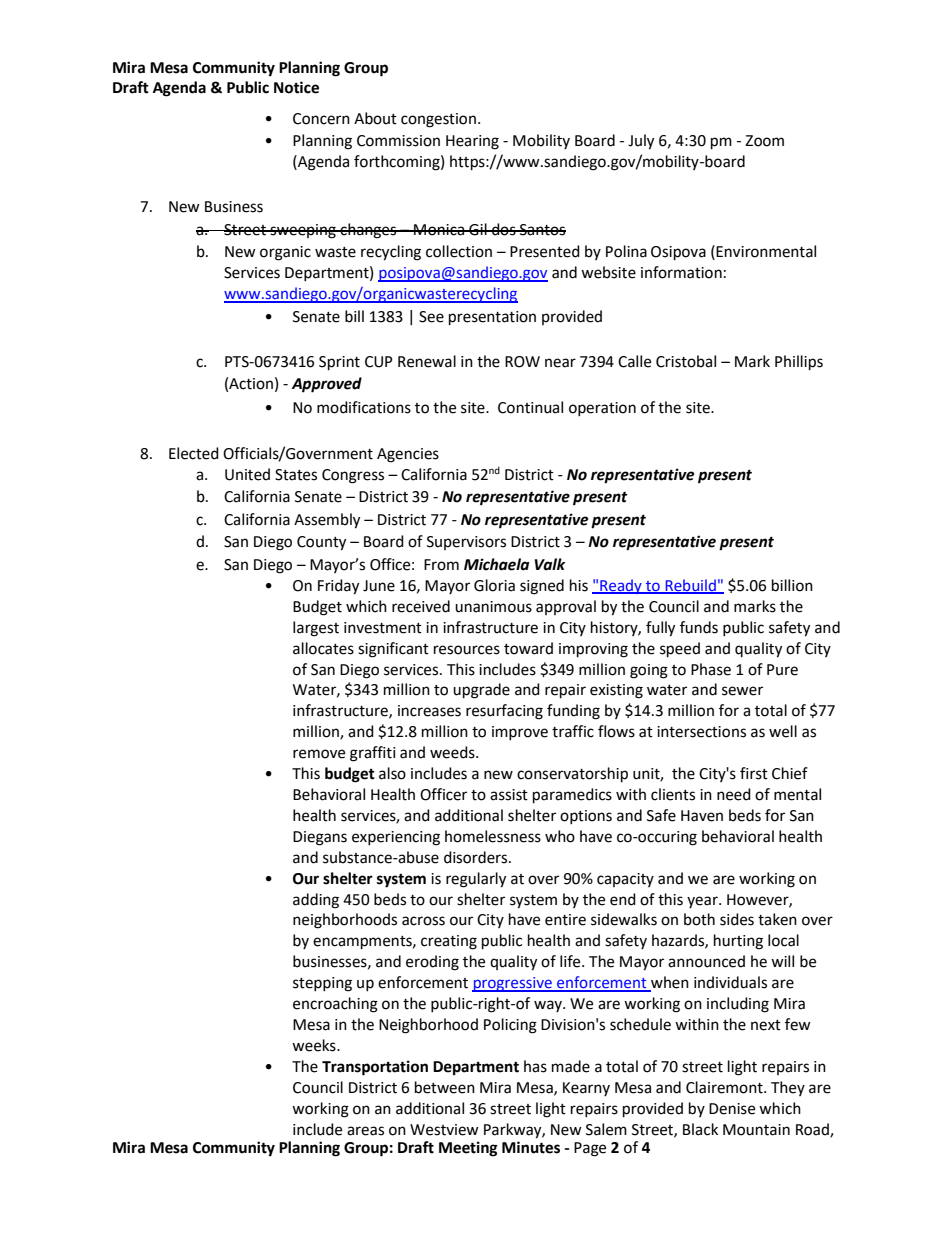 This screenshot has width=952, height=1233. I want to click on Notice, so click(296, 87).
